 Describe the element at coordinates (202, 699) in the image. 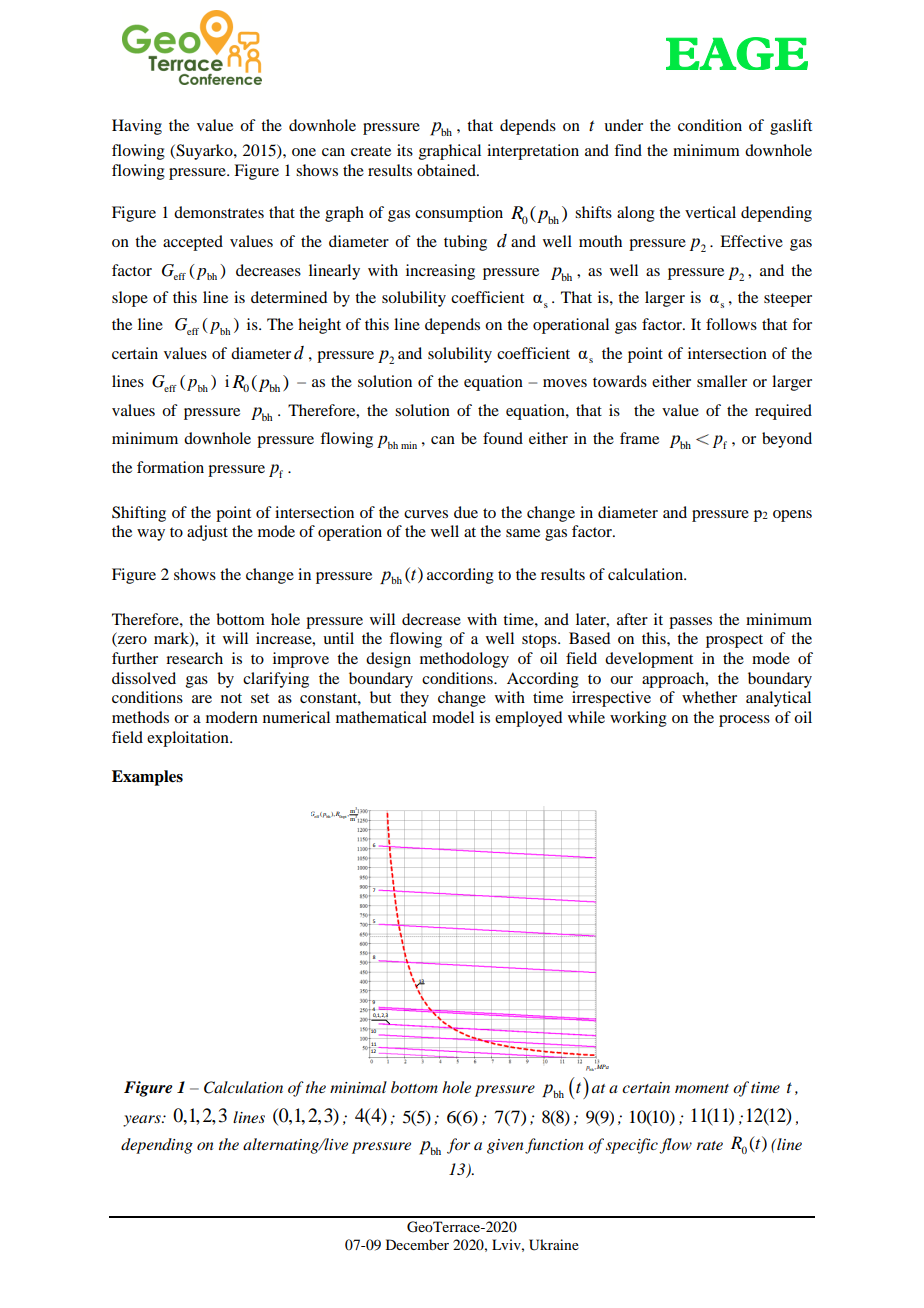

I see `are` at that location.
